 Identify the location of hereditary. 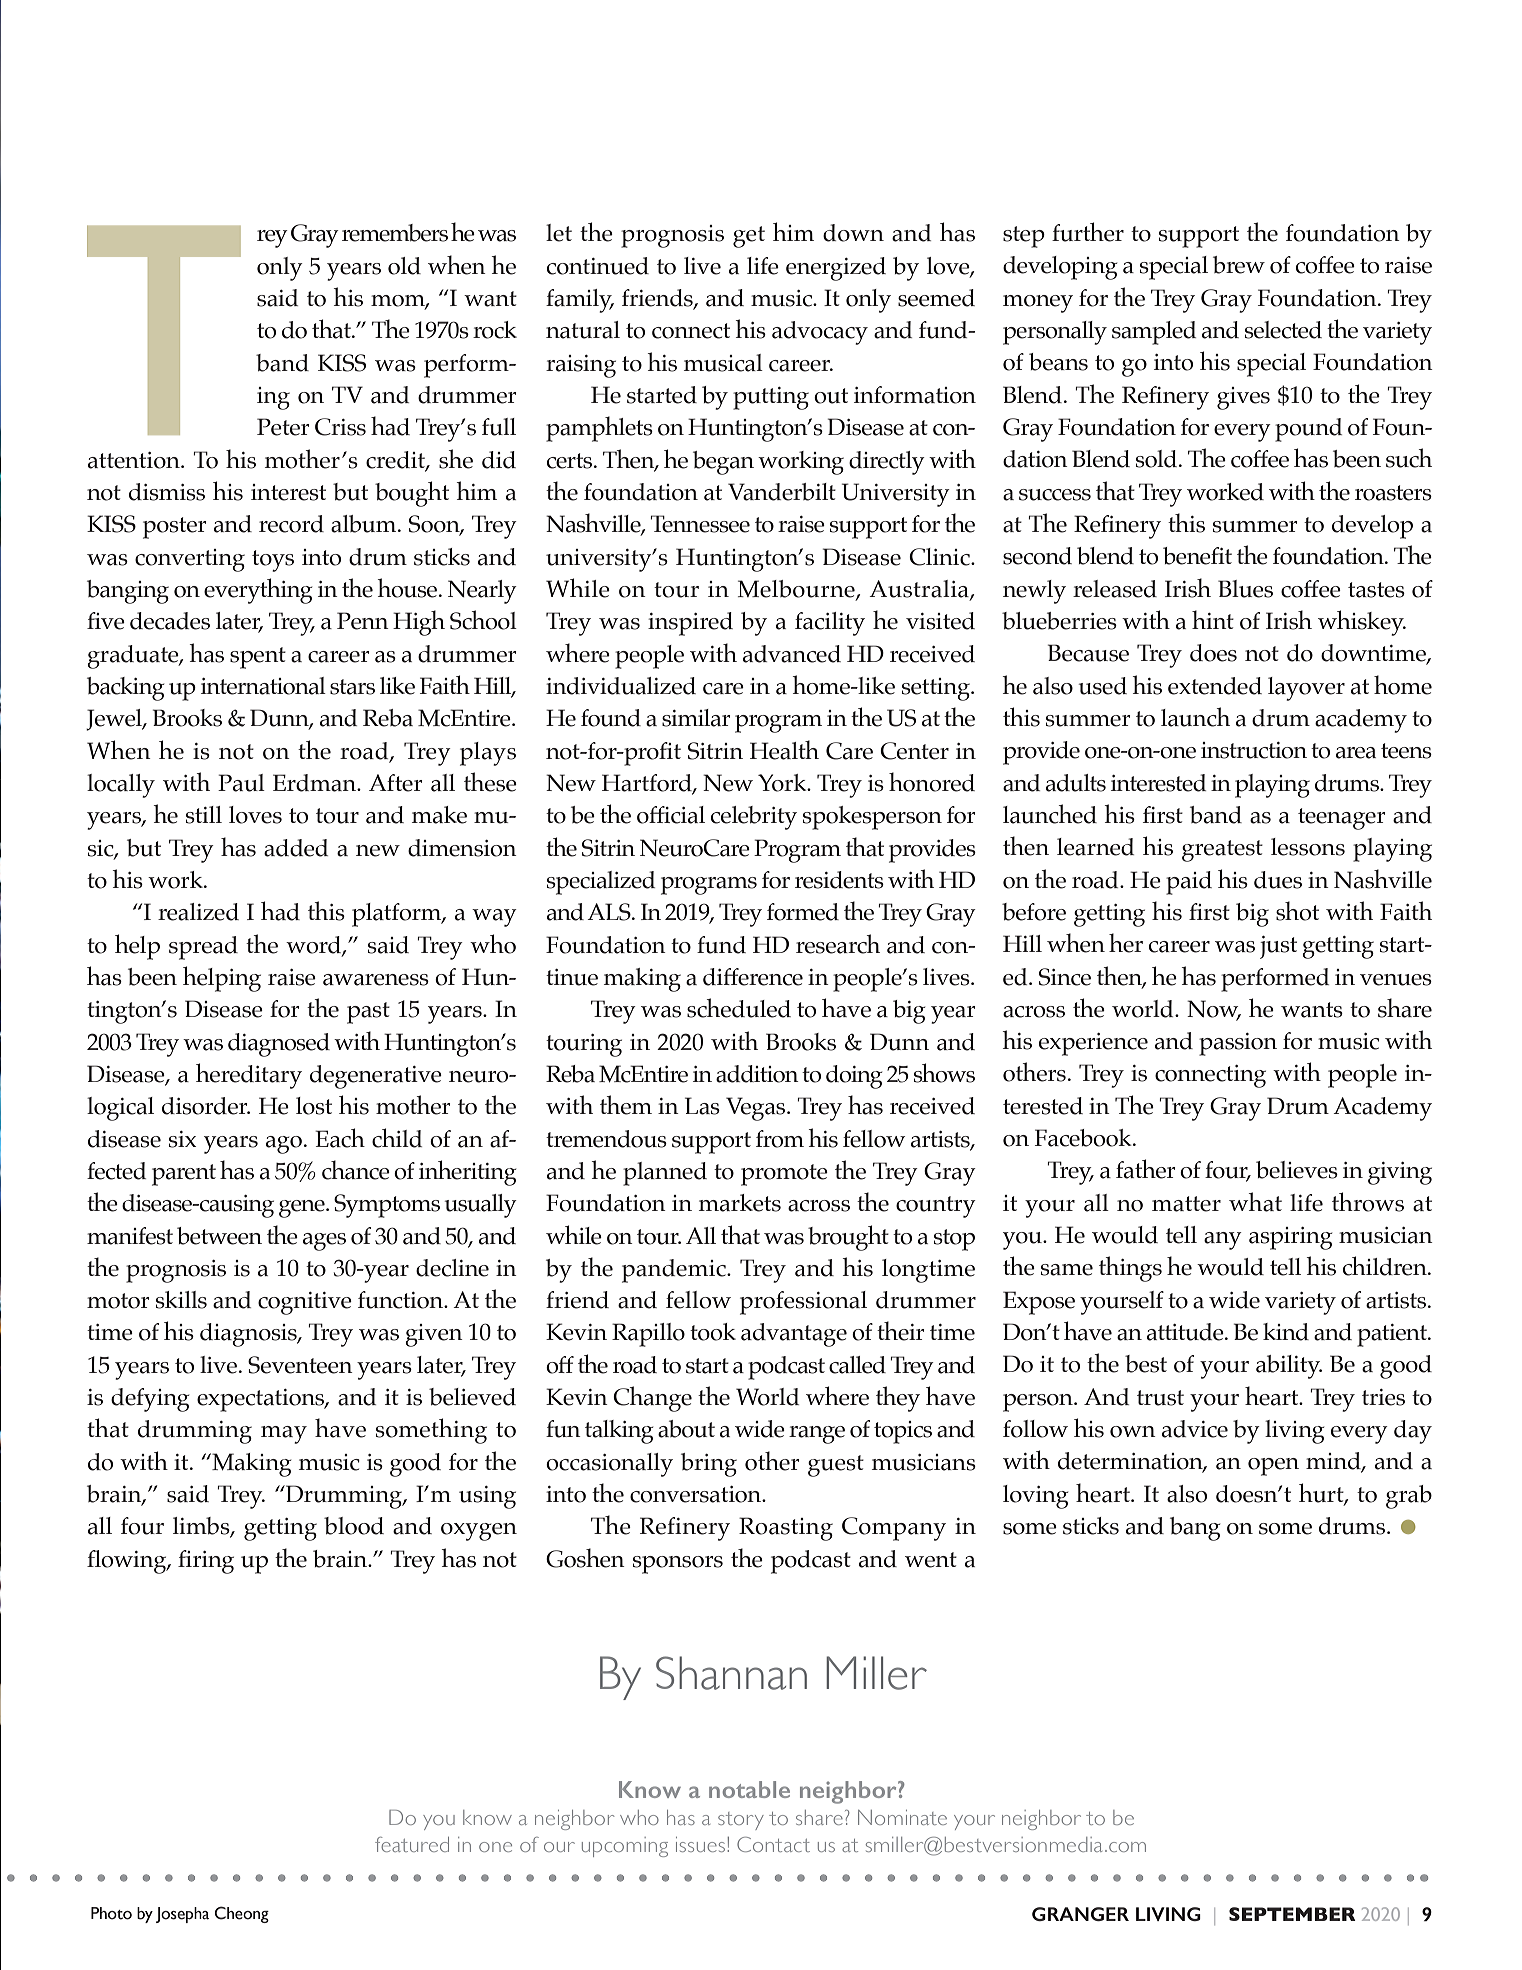
(249, 1076).
